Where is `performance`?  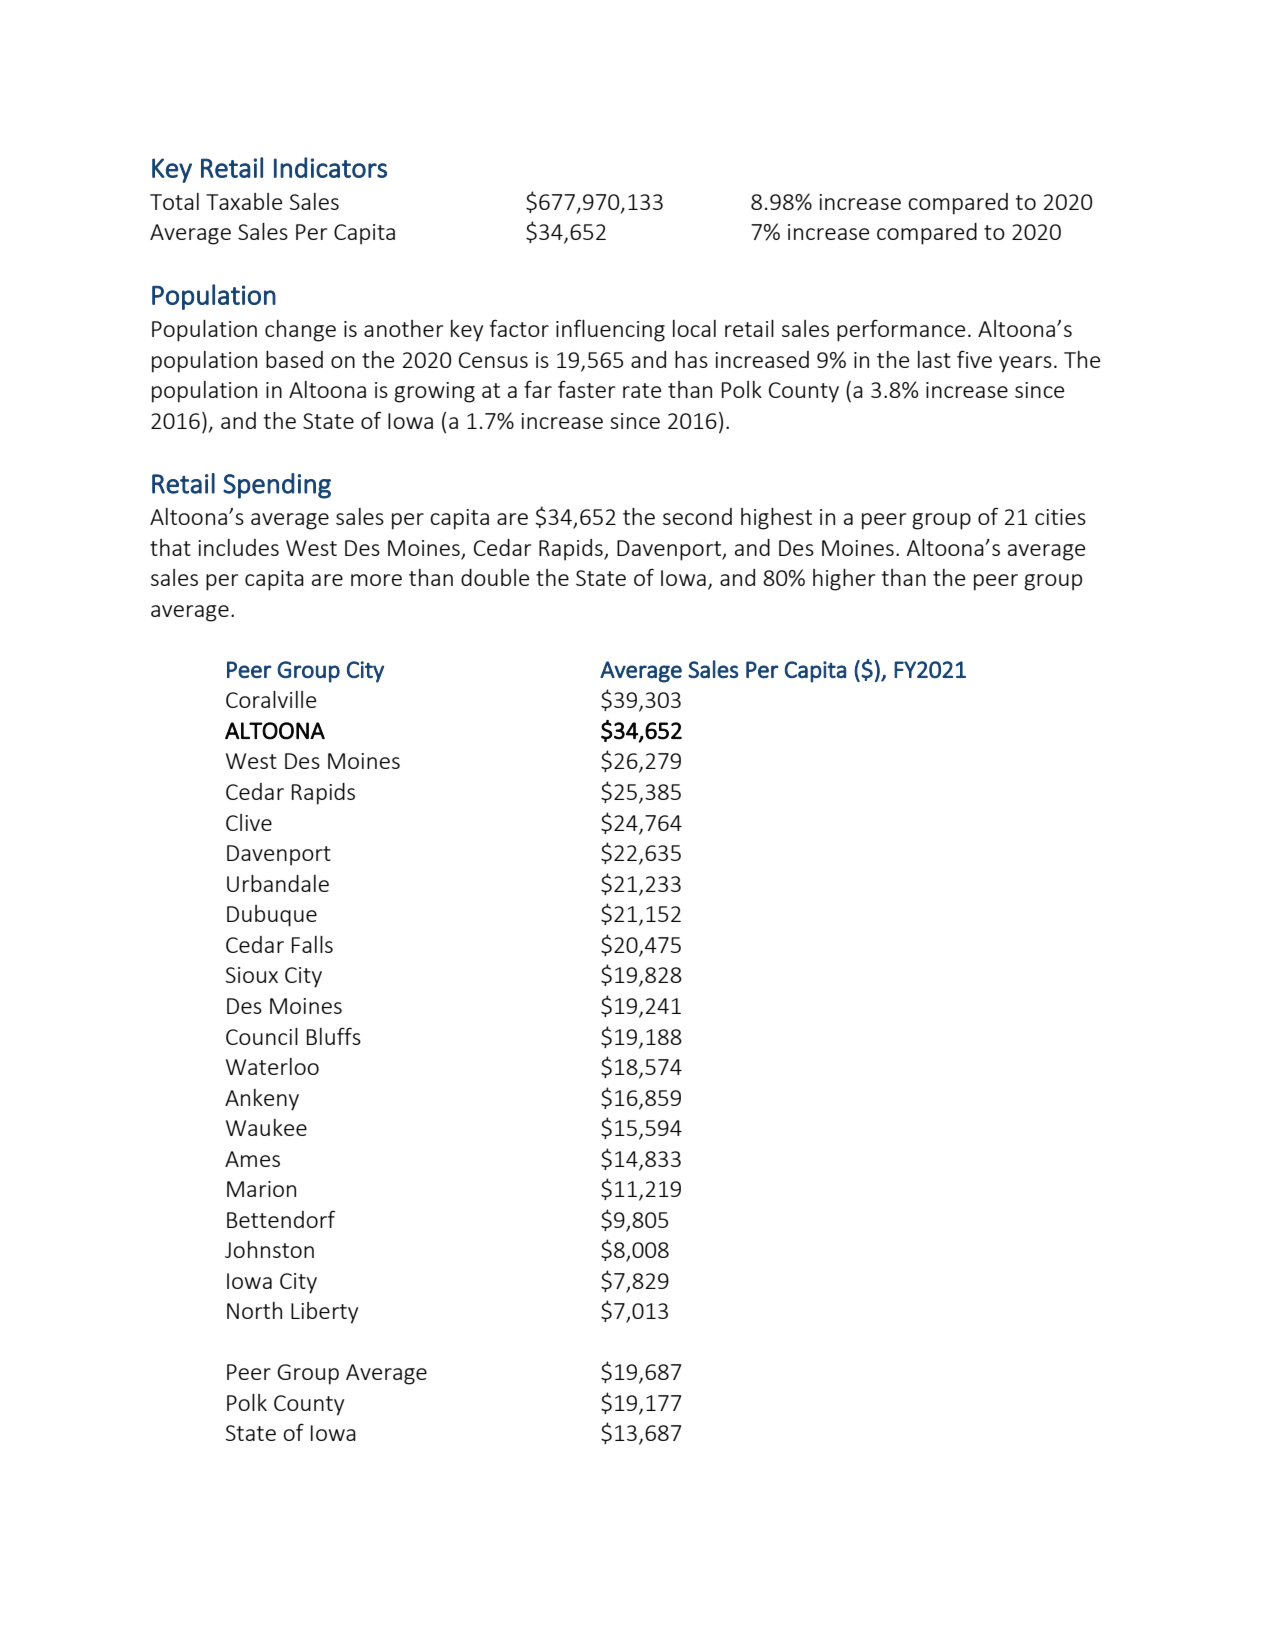
performance is located at coordinates (901, 330).
